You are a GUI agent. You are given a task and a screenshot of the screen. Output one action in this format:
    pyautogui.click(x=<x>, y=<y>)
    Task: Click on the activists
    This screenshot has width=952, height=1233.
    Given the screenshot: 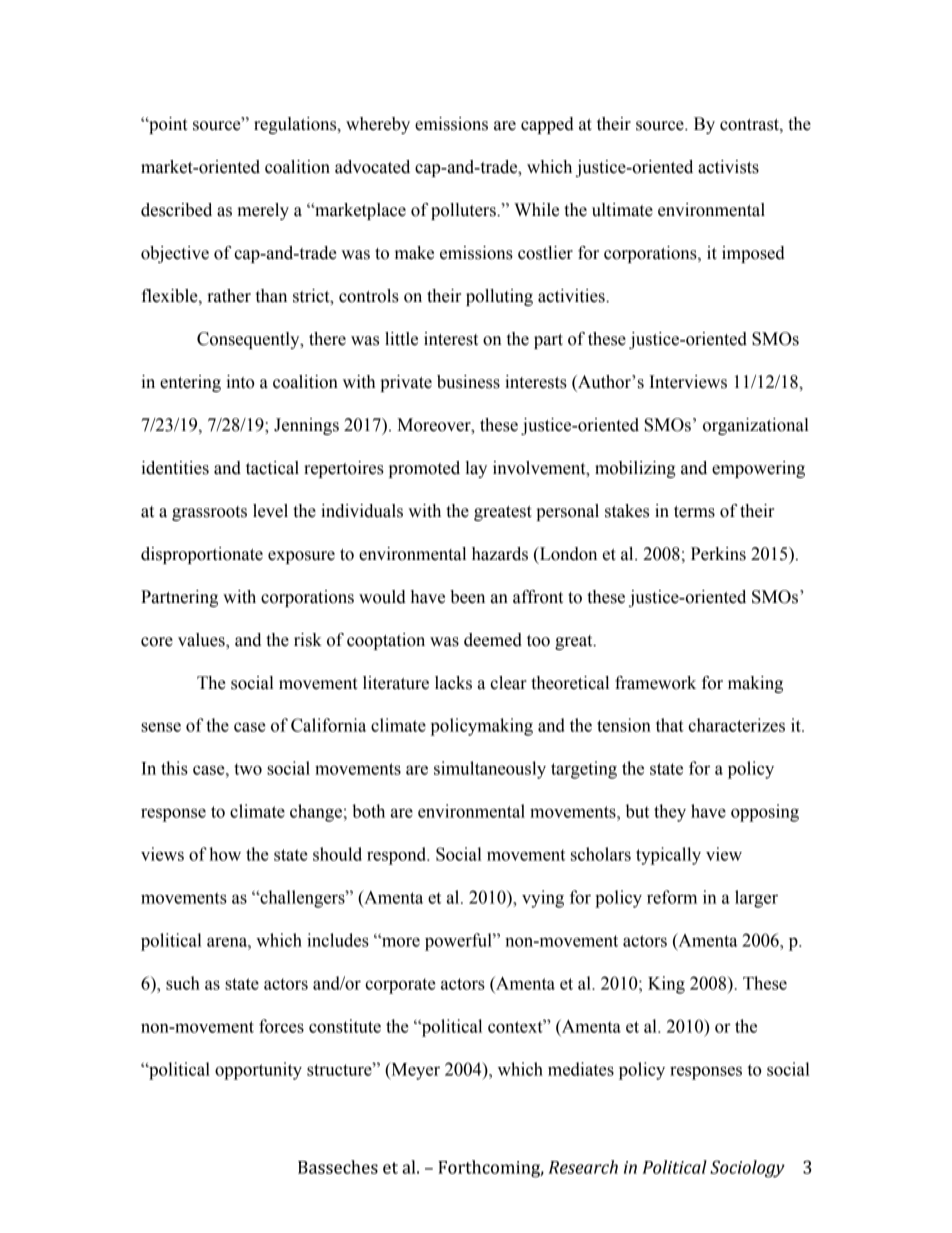 What is the action you would take?
    pyautogui.click(x=728, y=167)
